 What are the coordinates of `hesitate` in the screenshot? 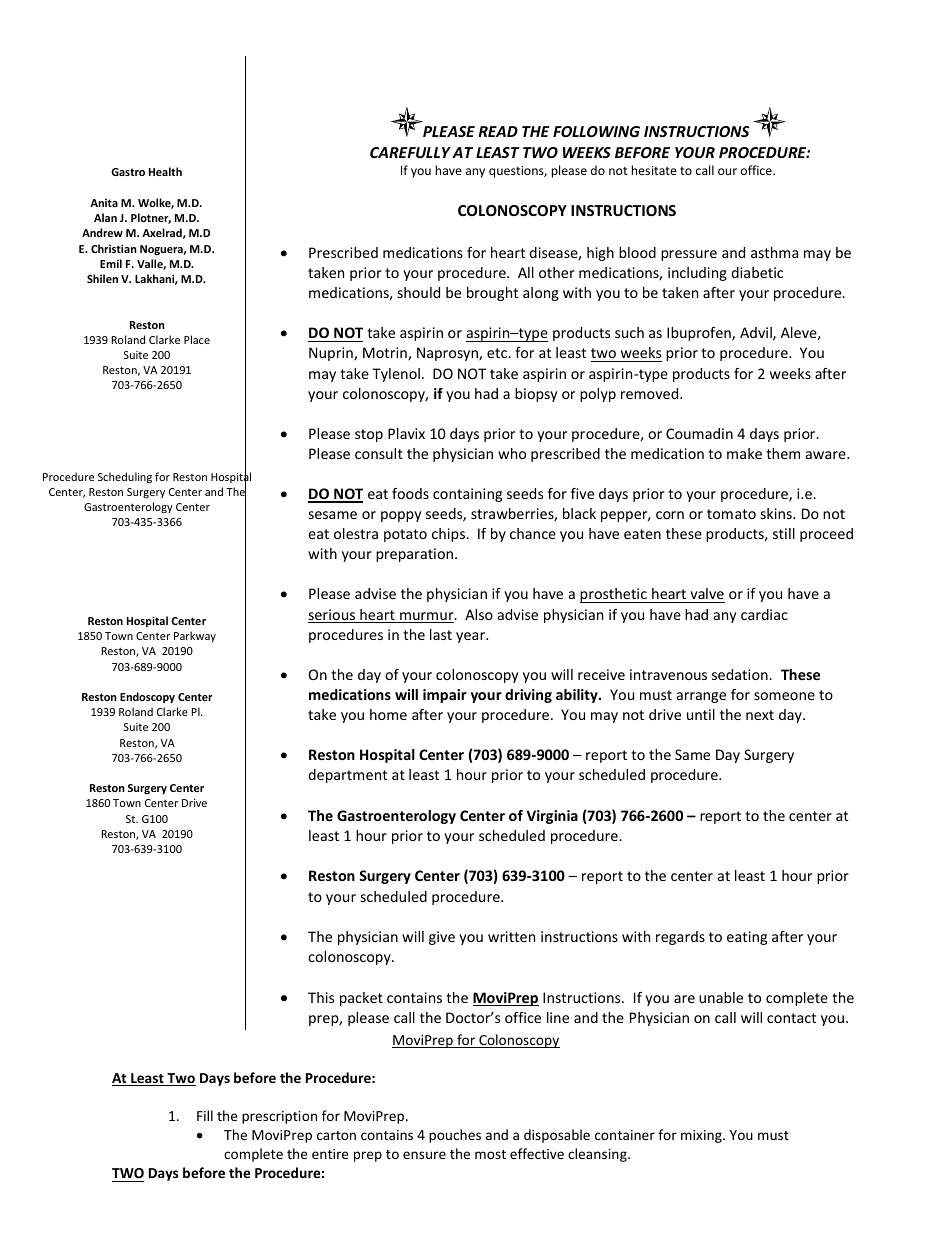 It's located at (654, 170).
